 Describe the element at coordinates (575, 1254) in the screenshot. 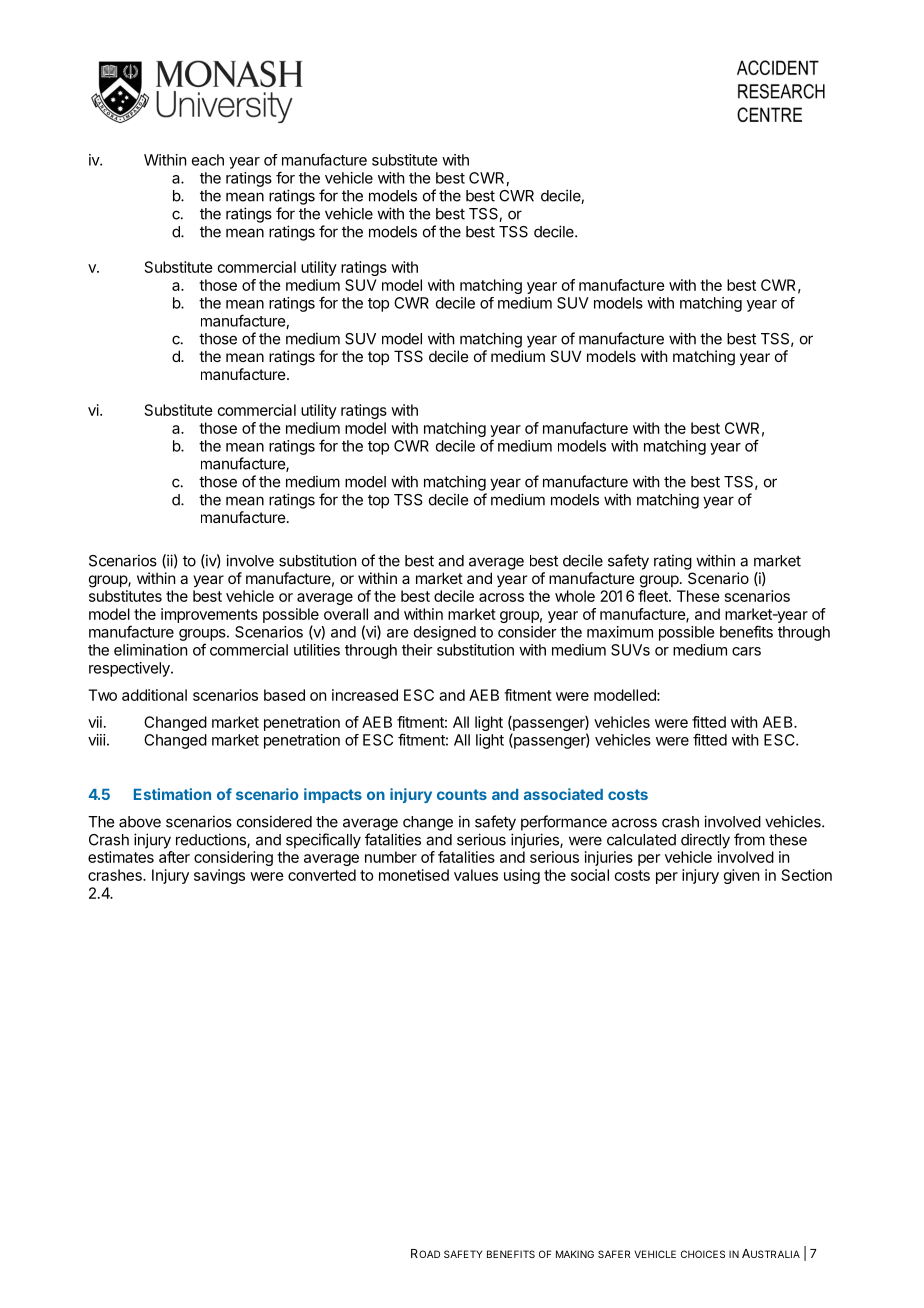

I see `MAKING` at that location.
